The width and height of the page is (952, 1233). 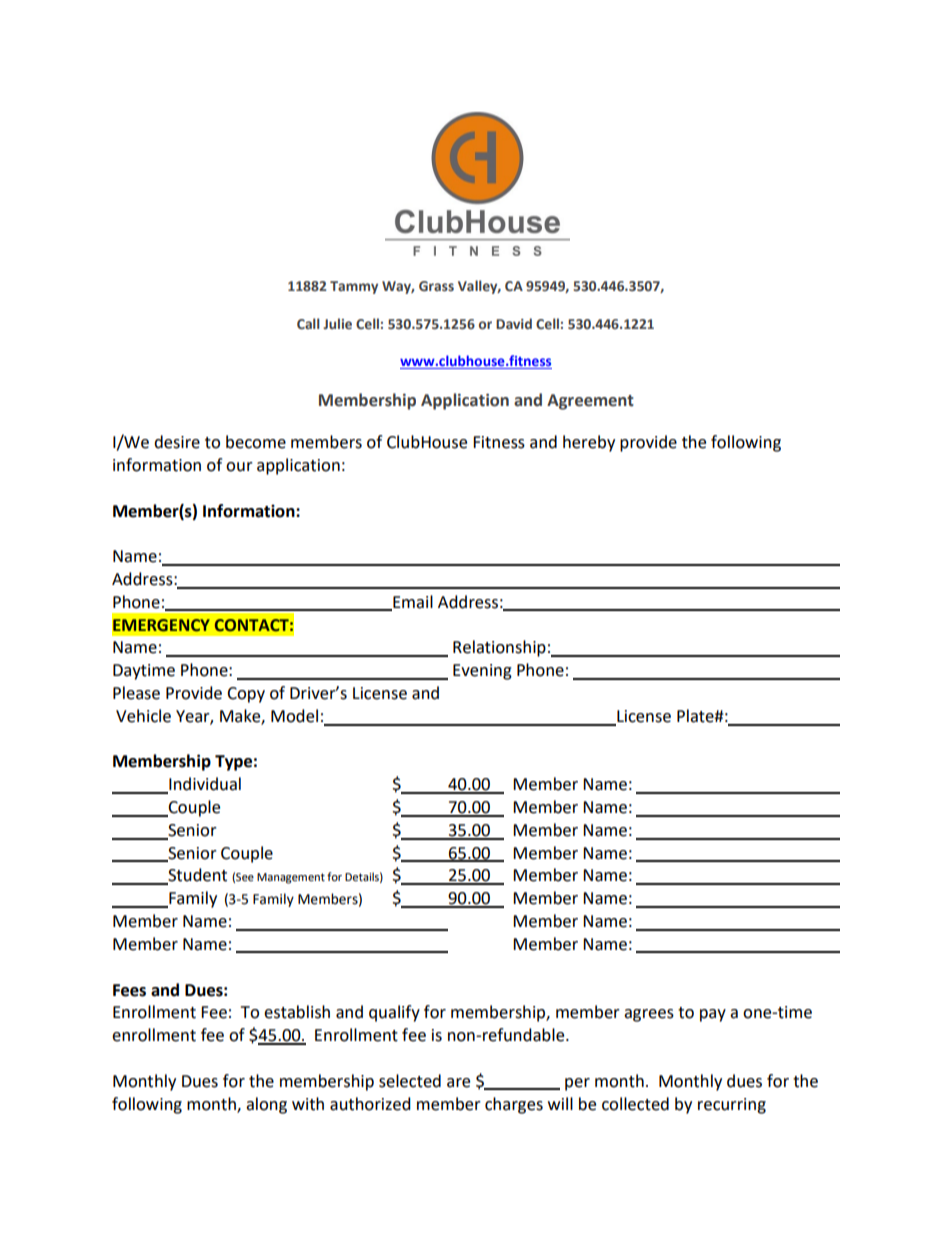 What do you see at coordinates (436, 286) in the page?
I see `Grass` at bounding box center [436, 286].
